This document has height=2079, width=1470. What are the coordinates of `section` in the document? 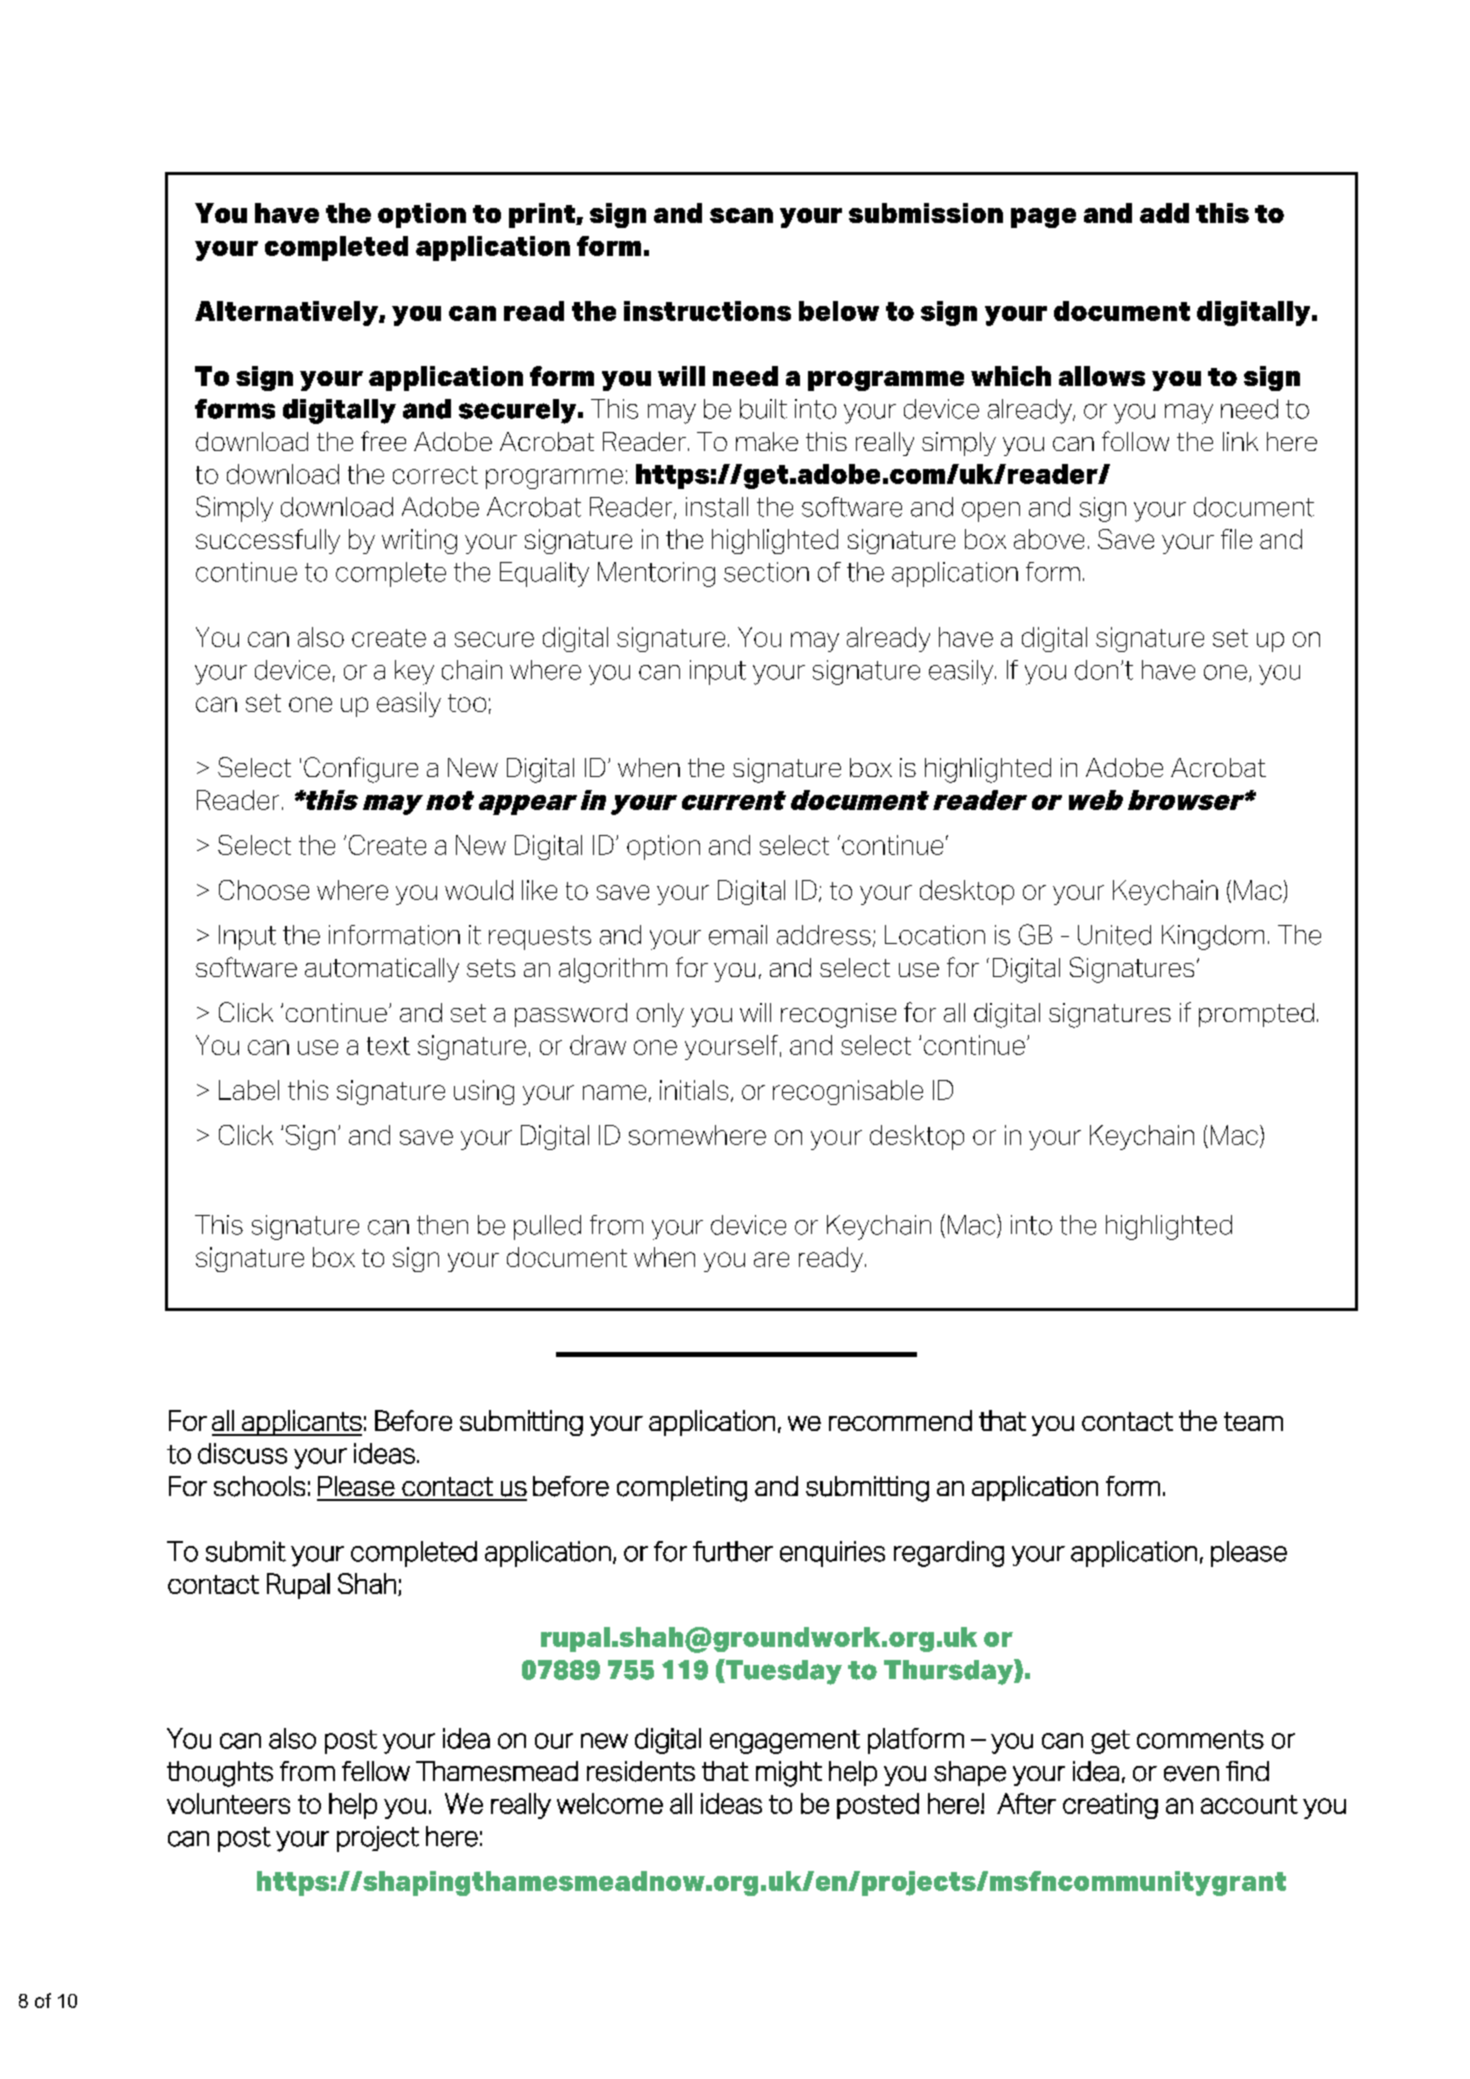 It's located at (766, 572).
